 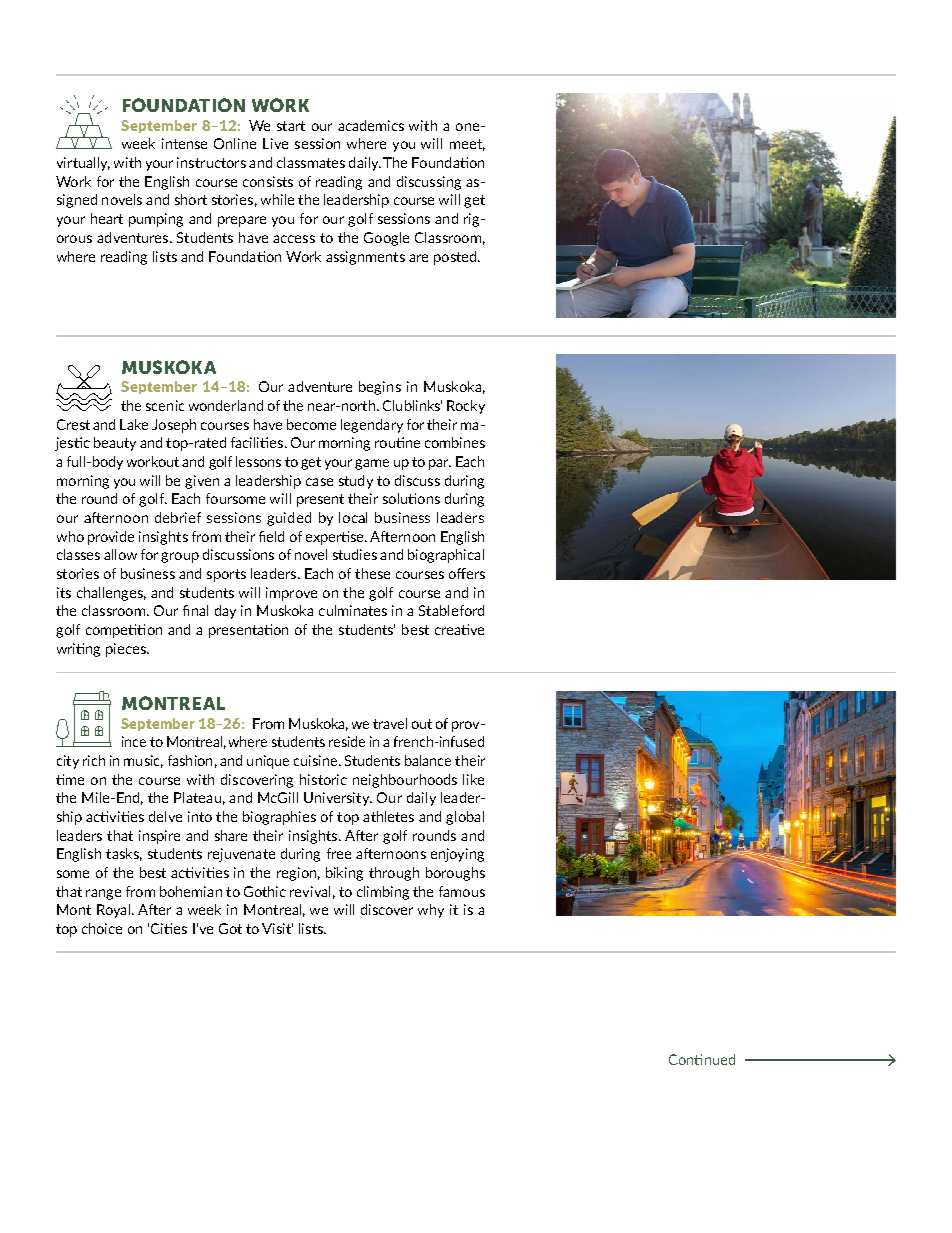 I want to click on like, so click(x=473, y=779).
